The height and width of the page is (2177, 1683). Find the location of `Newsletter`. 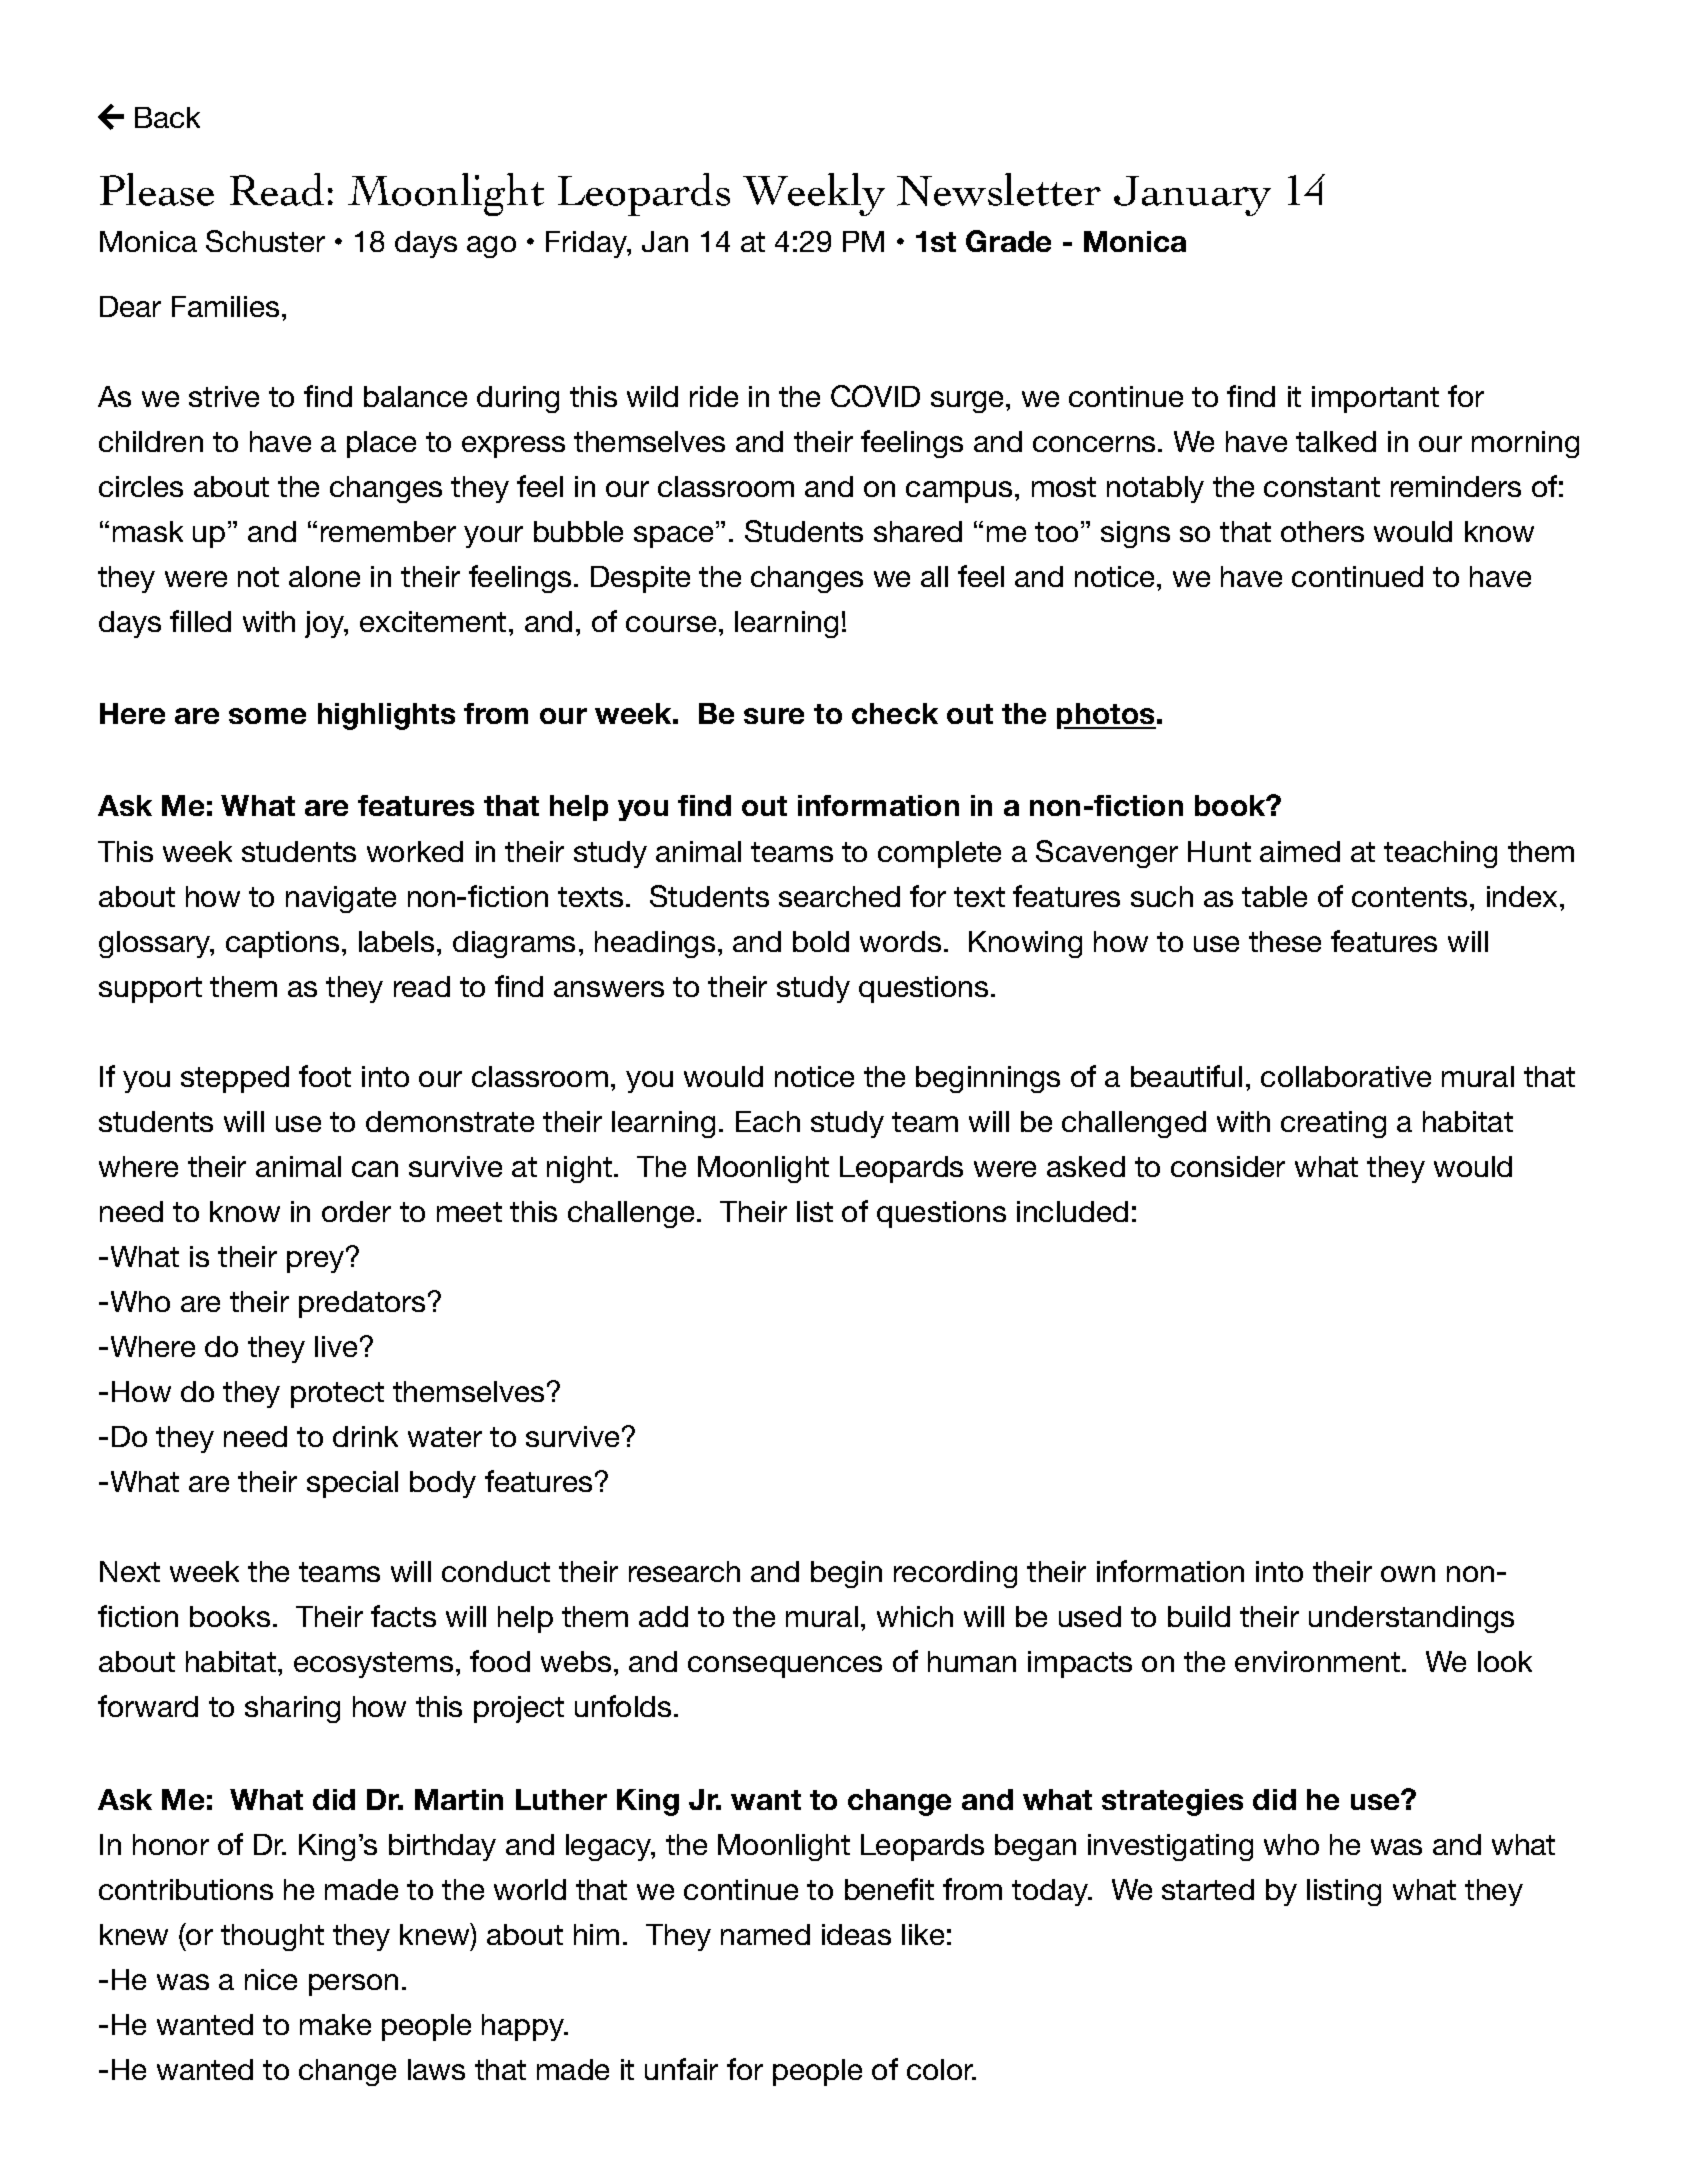

Newsletter is located at coordinates (999, 189).
